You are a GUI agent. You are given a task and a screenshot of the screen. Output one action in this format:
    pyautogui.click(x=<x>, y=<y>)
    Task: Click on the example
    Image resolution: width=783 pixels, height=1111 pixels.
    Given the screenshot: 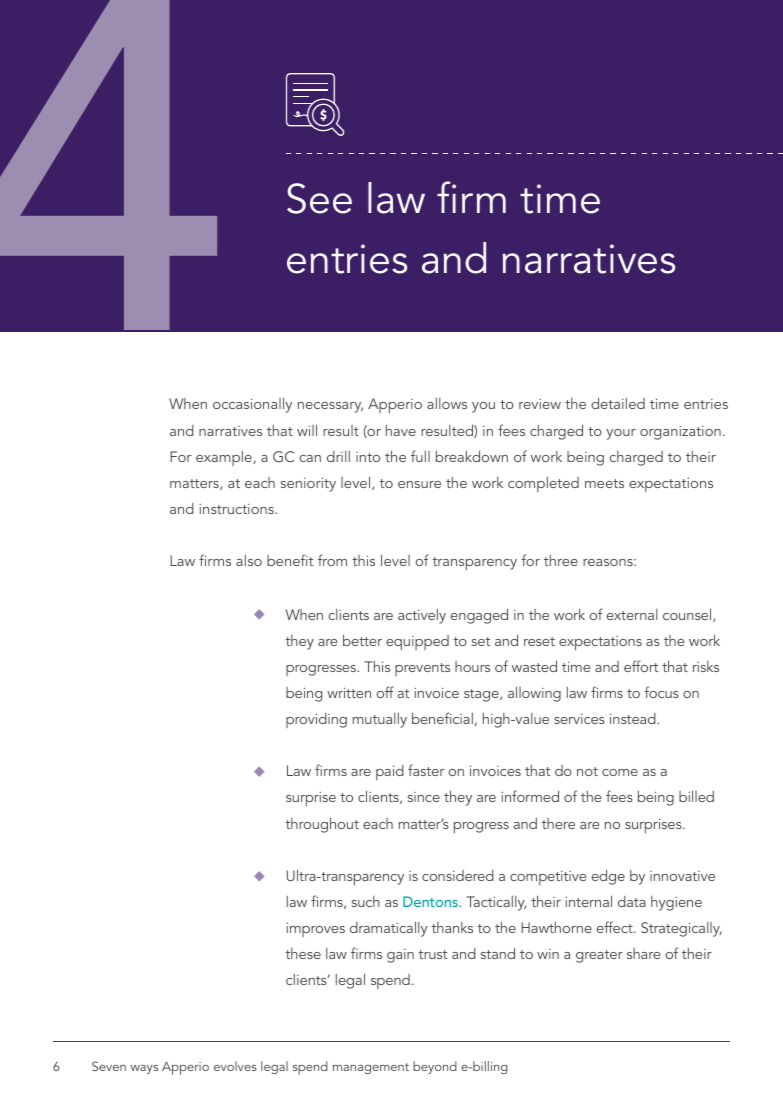 What is the action you would take?
    pyautogui.click(x=225, y=458)
